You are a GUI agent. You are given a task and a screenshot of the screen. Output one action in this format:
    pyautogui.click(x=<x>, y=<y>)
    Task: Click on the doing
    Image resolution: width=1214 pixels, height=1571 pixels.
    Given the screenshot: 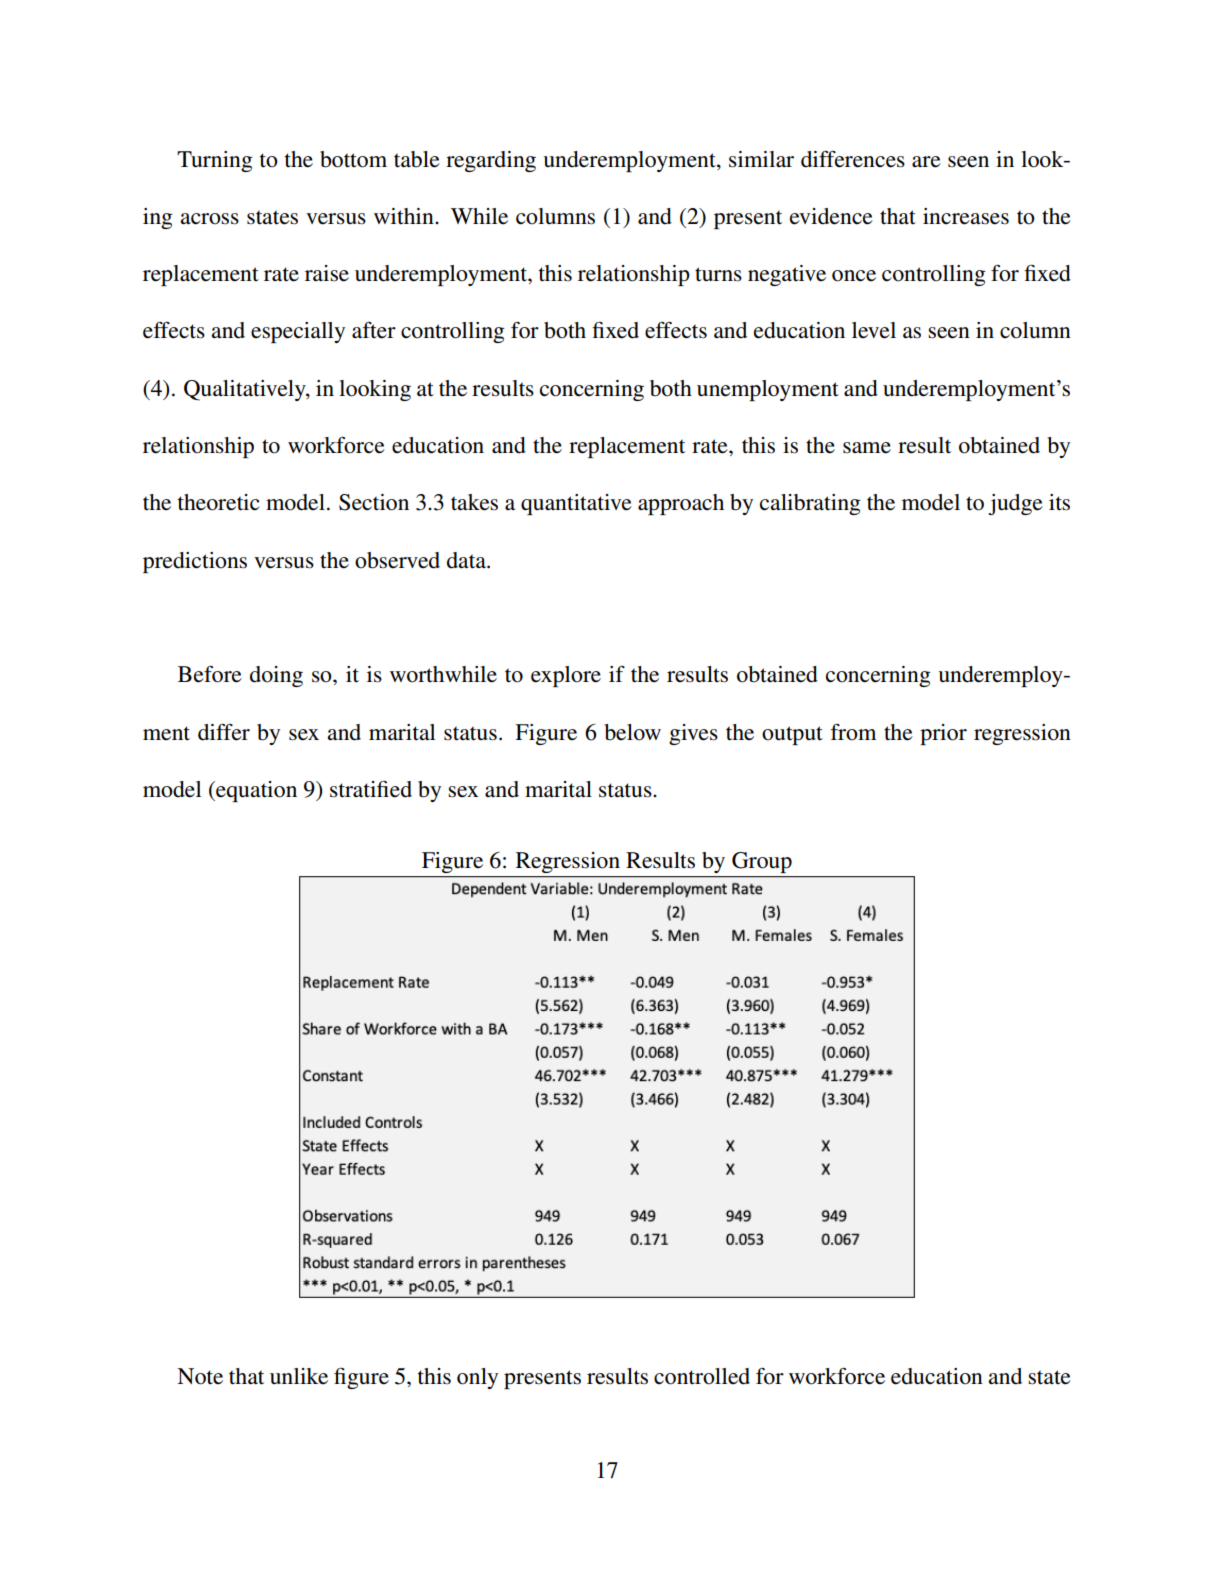 What is the action you would take?
    pyautogui.click(x=276, y=676)
